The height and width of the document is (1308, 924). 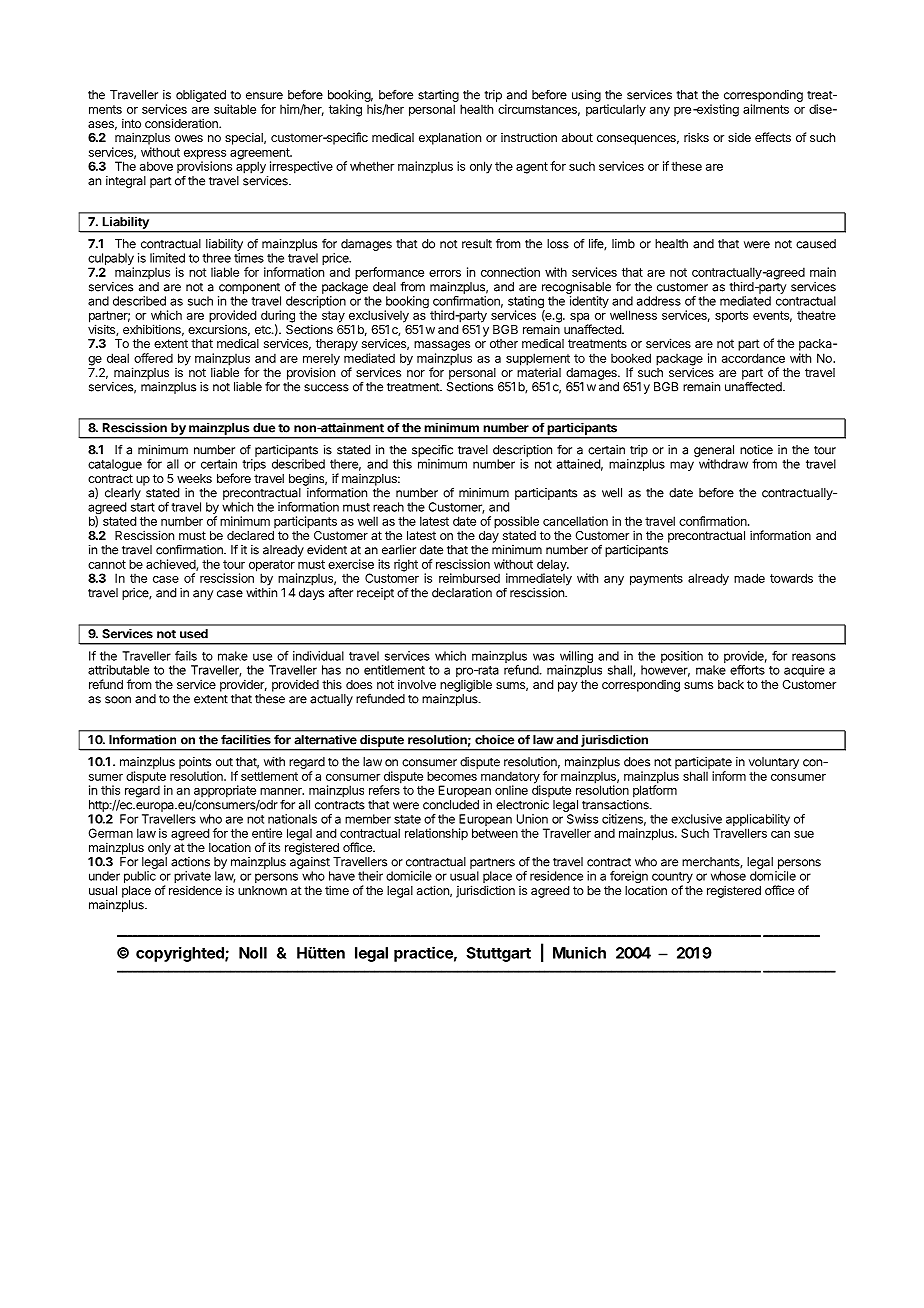 What do you see at coordinates (452, 776) in the document?
I see `becomes` at bounding box center [452, 776].
